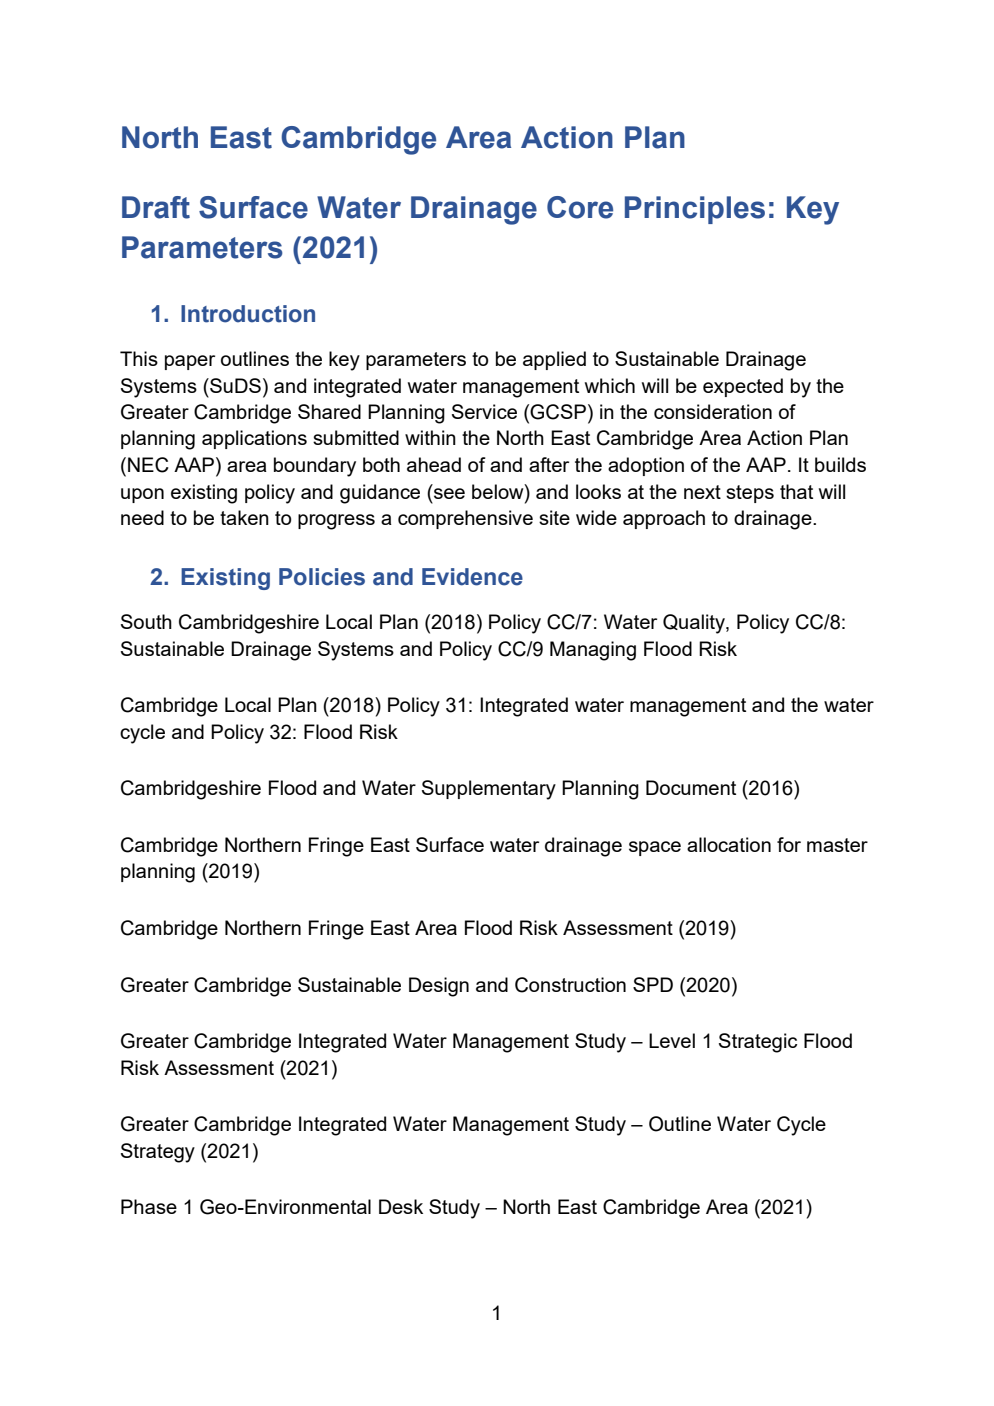 Image resolution: width=994 pixels, height=1406 pixels. I want to click on Strategy, so click(158, 1153).
